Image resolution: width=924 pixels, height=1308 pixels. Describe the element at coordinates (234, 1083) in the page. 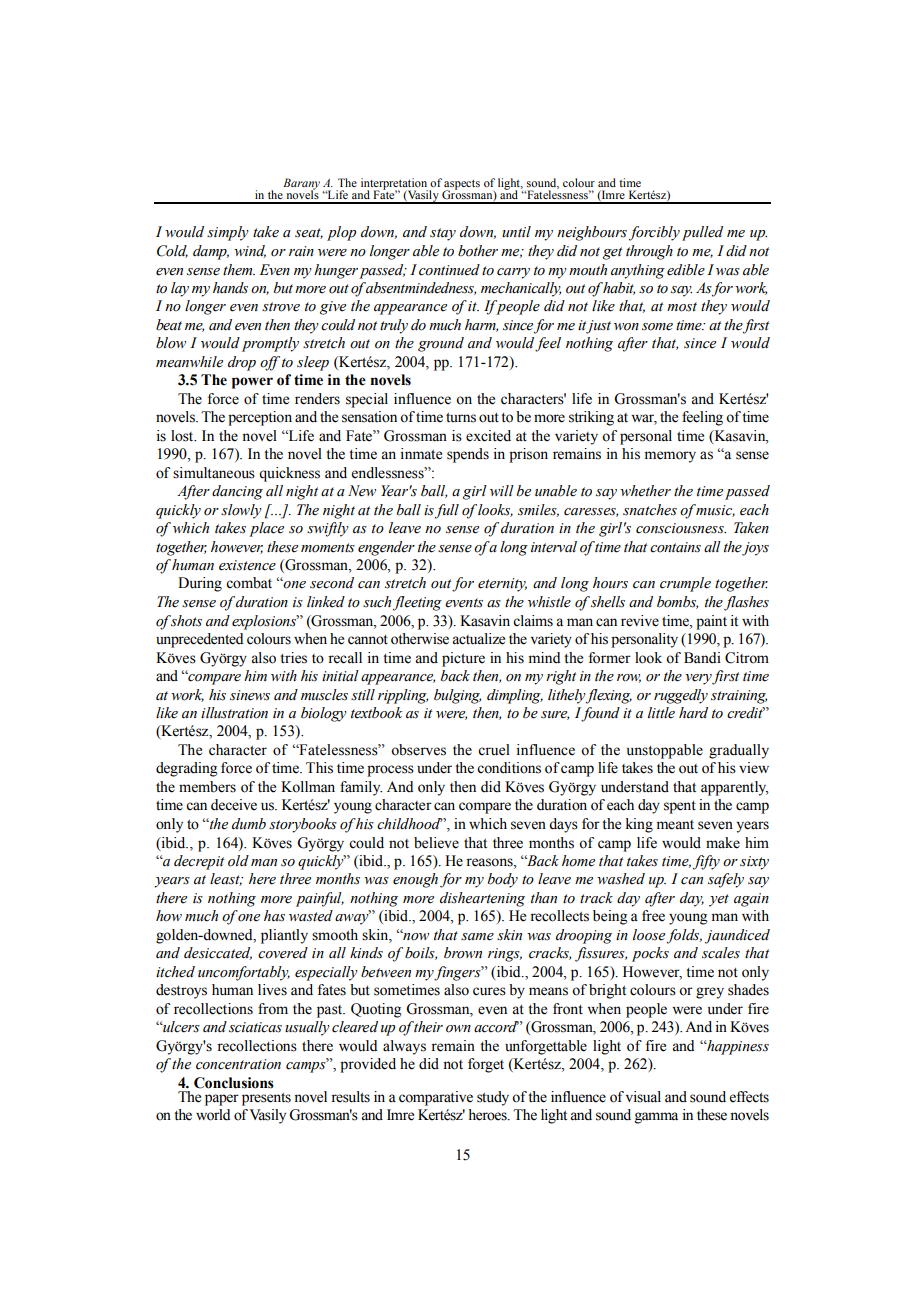

I see `Conclusions` at that location.
